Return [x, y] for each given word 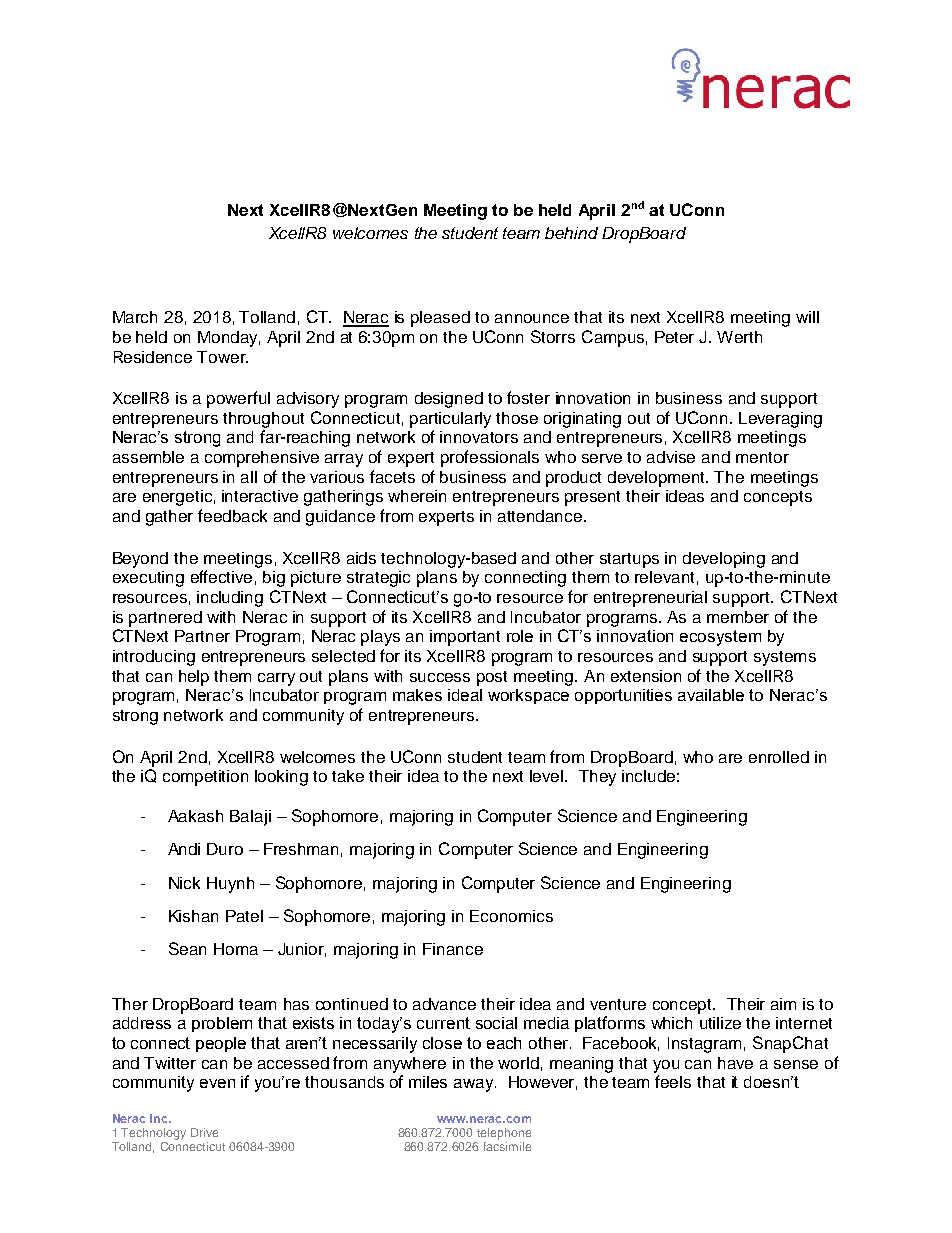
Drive [204, 1132]
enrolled [779, 757]
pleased [440, 319]
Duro [225, 849]
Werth [739, 337]
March [135, 317]
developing [724, 560]
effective [221, 576]
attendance [541, 516]
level [548, 776]
